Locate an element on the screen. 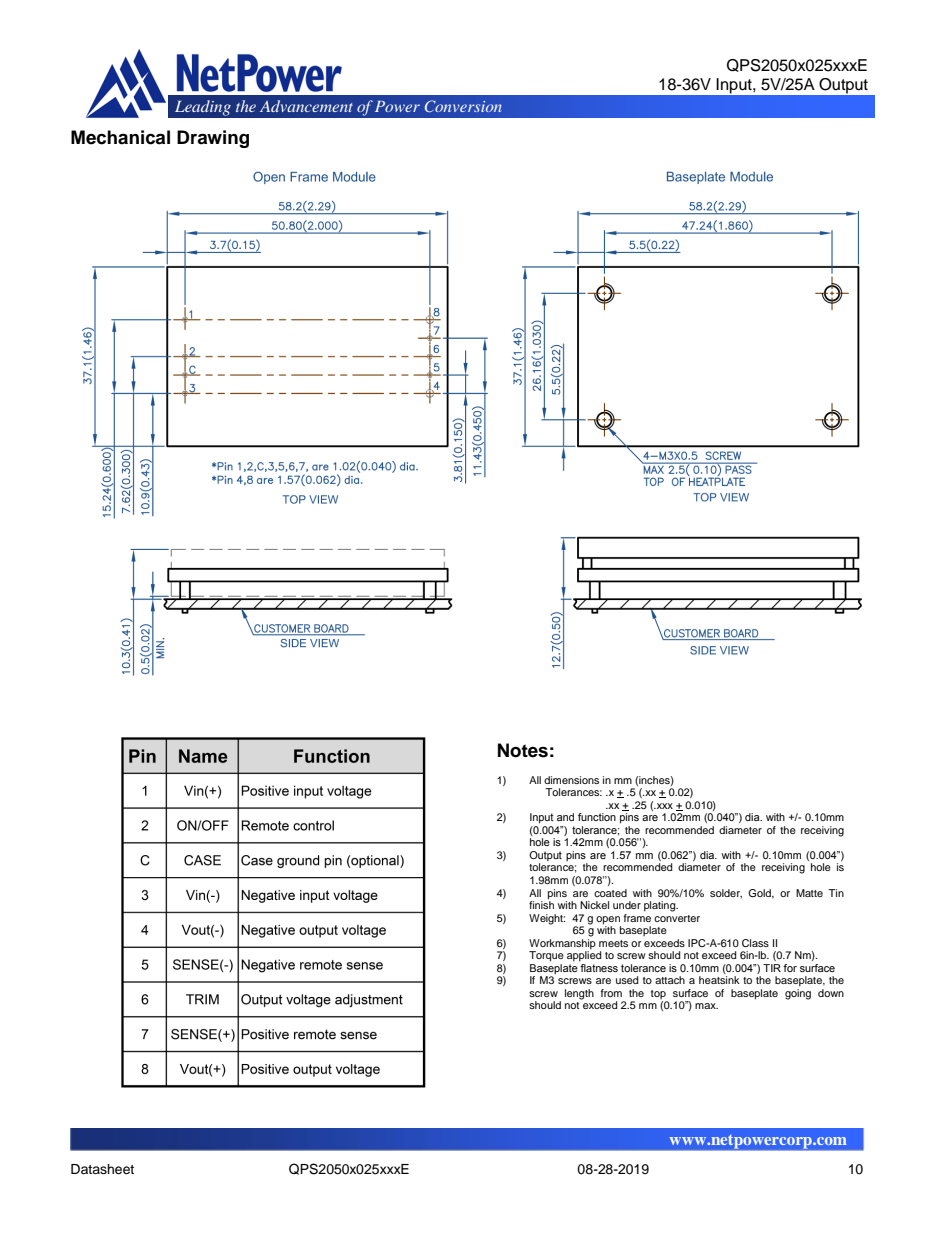 Image resolution: width=952 pixels, height=1233 pixels. Advancement is located at coordinates (306, 106).
